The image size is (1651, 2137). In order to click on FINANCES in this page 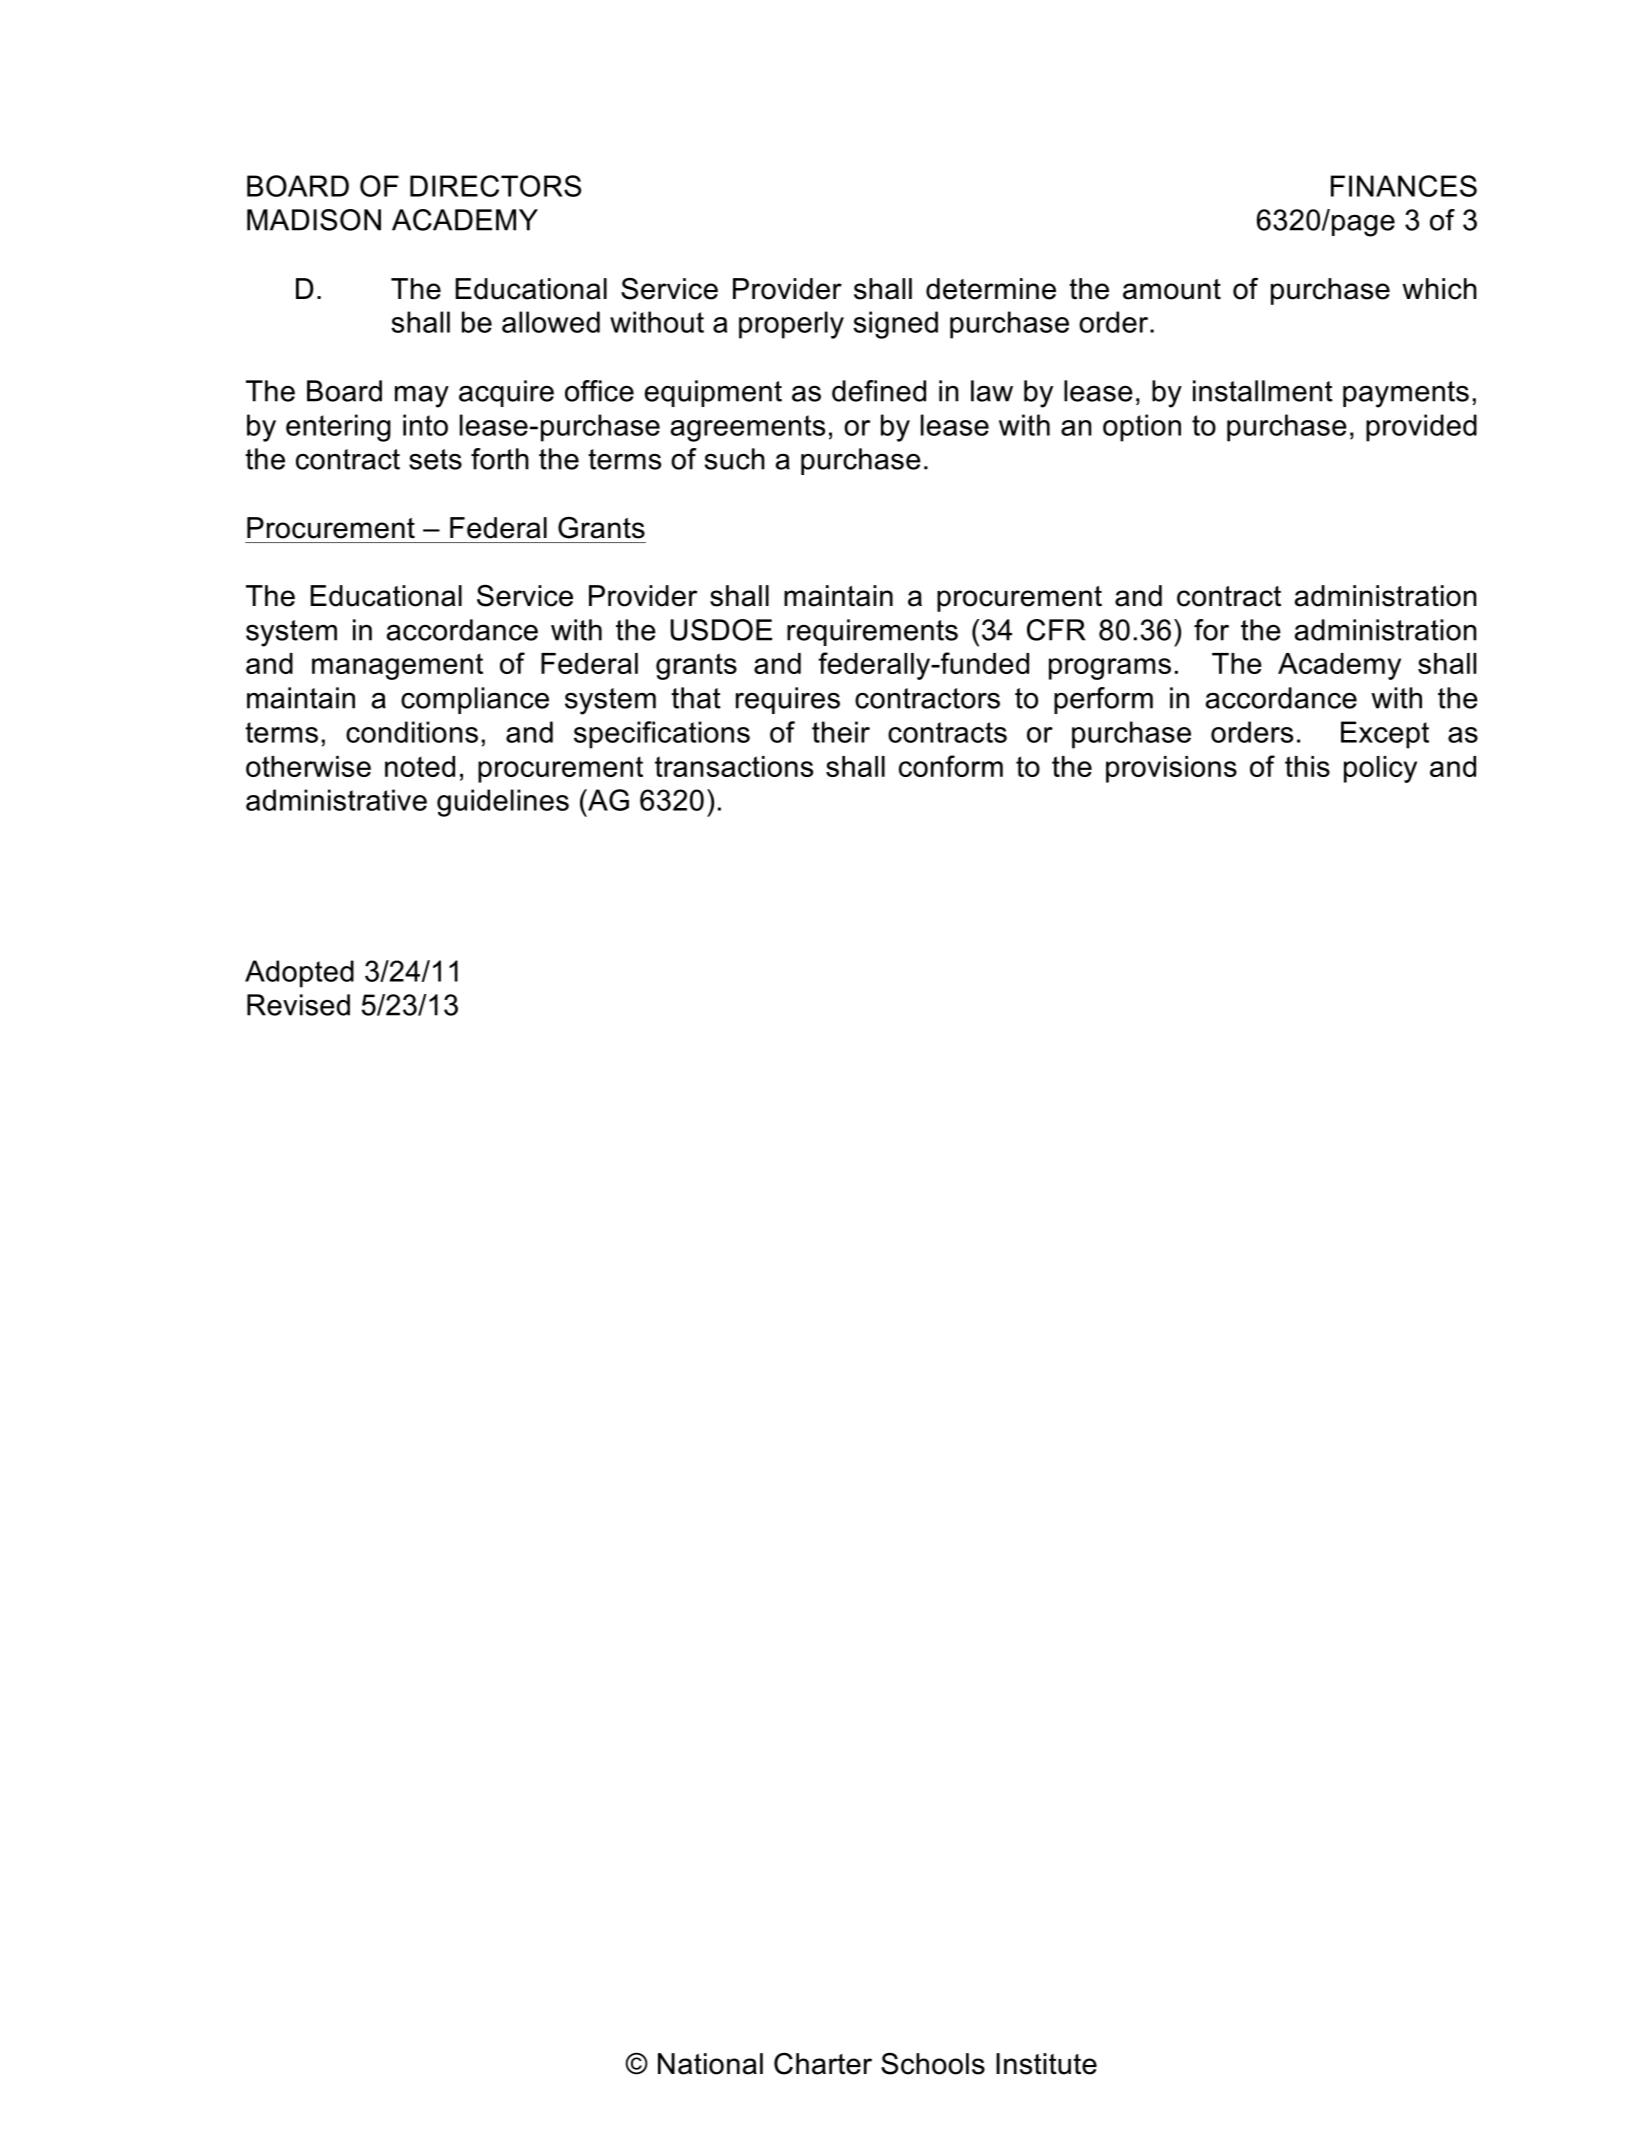, I will do `click(1404, 186)`.
